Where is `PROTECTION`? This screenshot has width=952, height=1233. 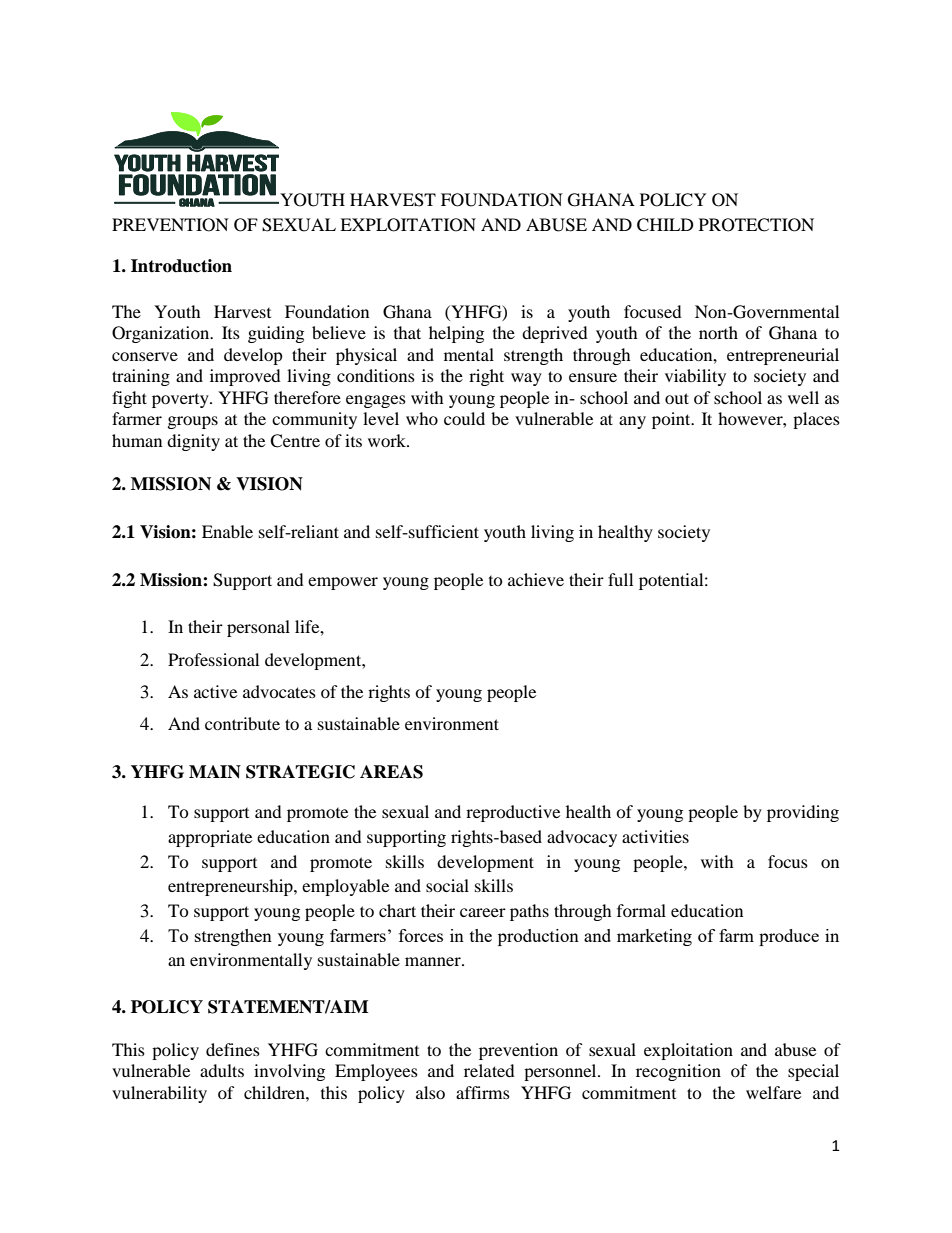 PROTECTION is located at coordinates (756, 225).
